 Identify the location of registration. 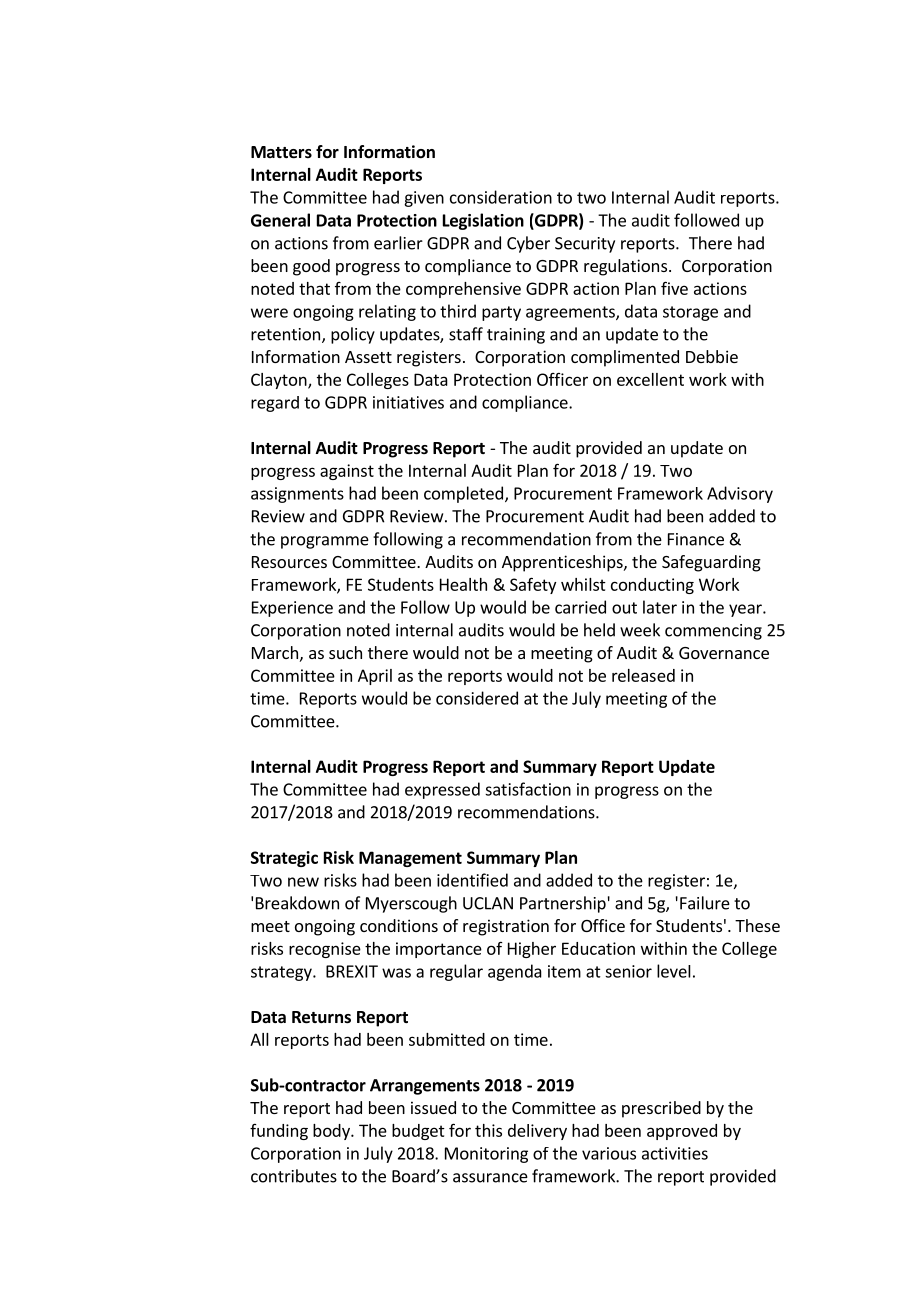
(506, 927).
